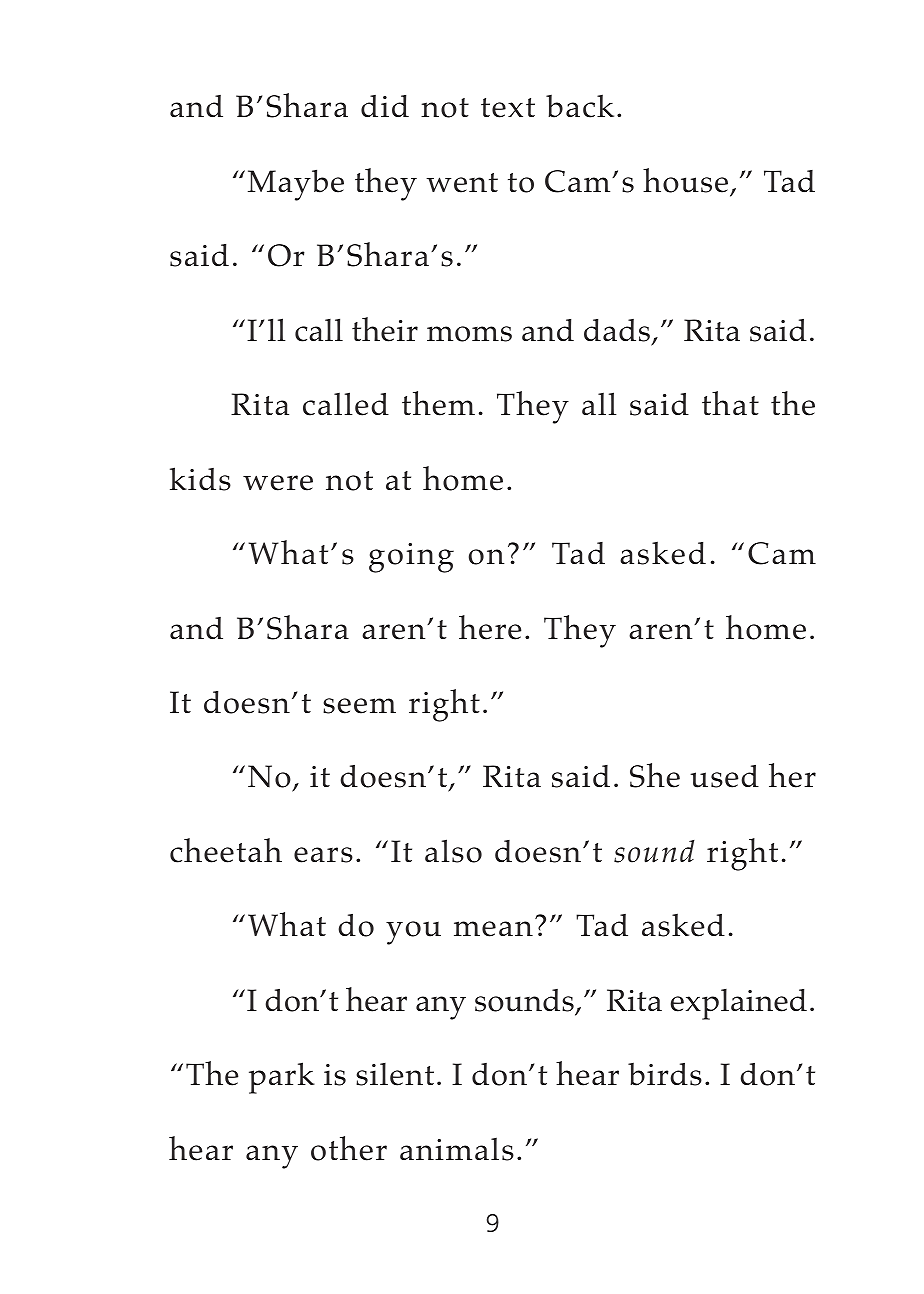 The height and width of the image is (1294, 924). What do you see at coordinates (655, 775) in the image?
I see `She` at bounding box center [655, 775].
